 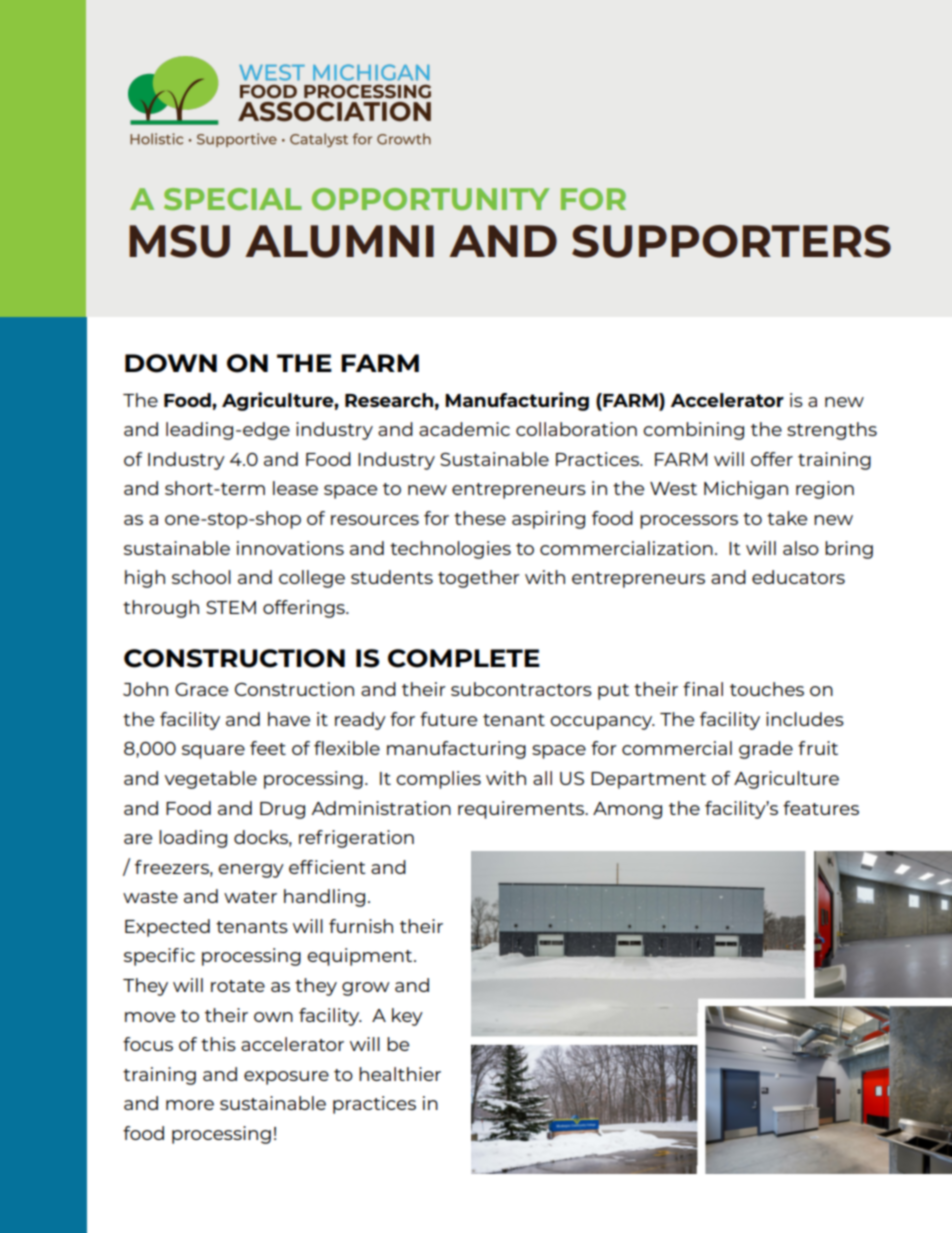 What do you see at coordinates (464, 658) in the screenshot?
I see `COMPLETE` at bounding box center [464, 658].
